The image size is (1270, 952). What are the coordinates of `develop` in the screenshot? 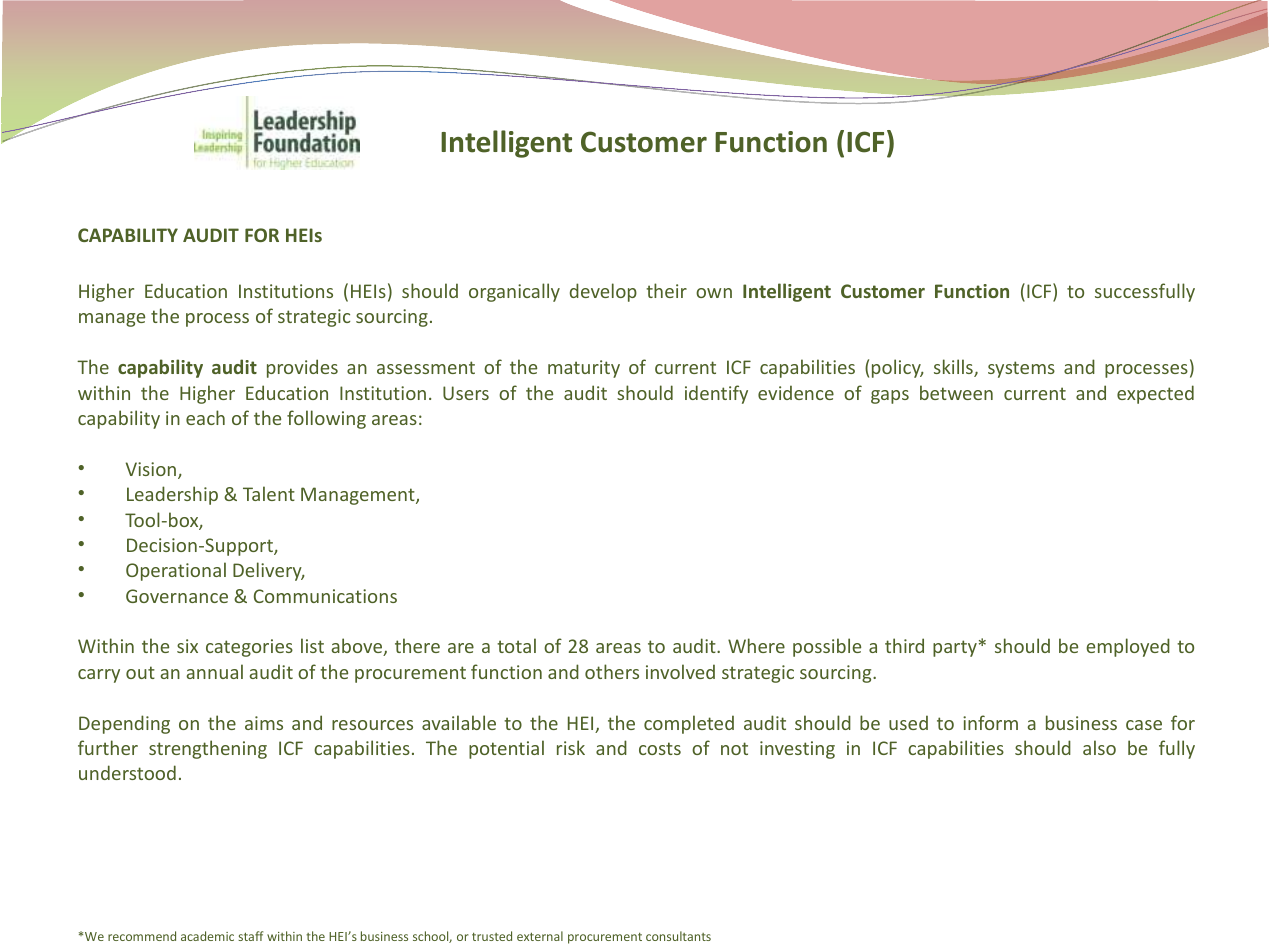 It's located at (603, 292).
